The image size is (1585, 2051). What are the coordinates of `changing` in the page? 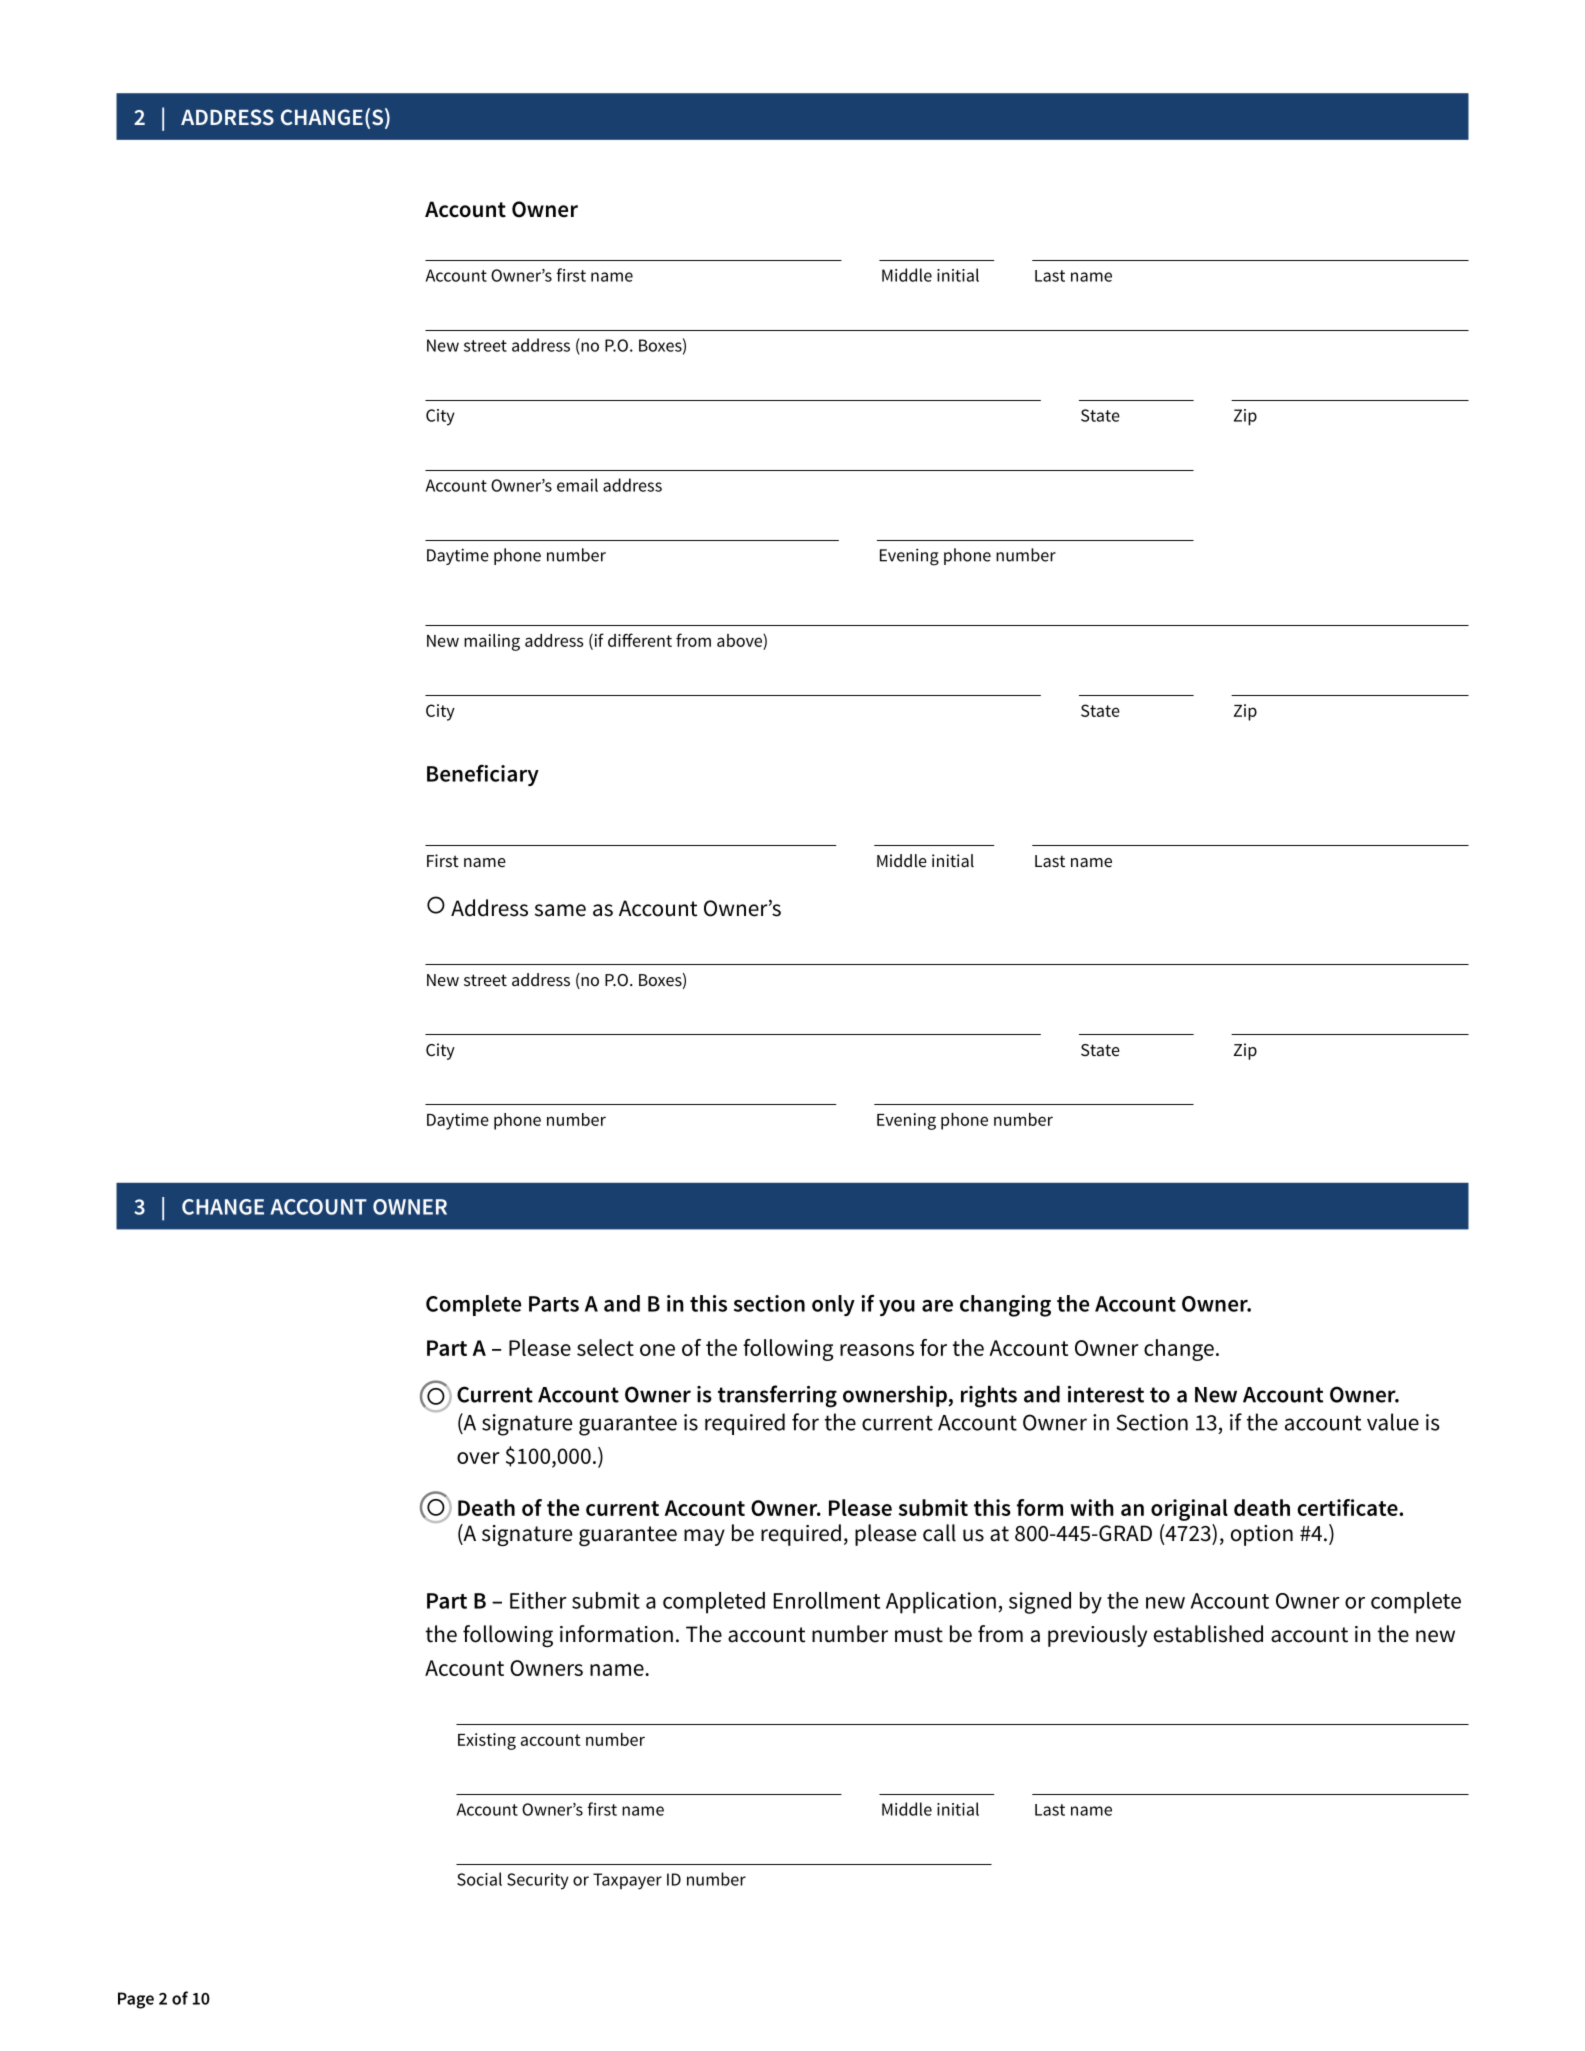 It's located at (1005, 1306).
